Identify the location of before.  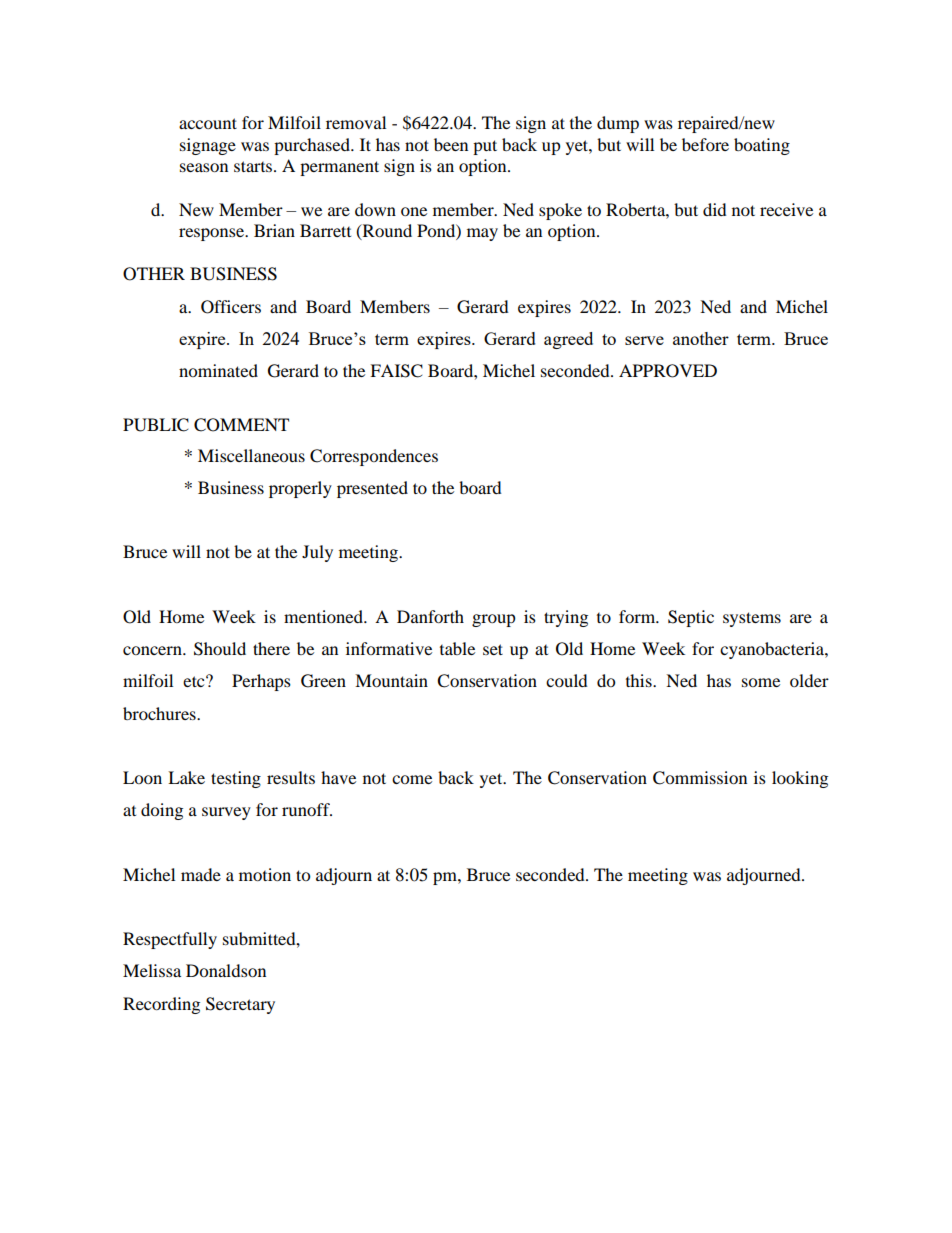
(705, 144).
